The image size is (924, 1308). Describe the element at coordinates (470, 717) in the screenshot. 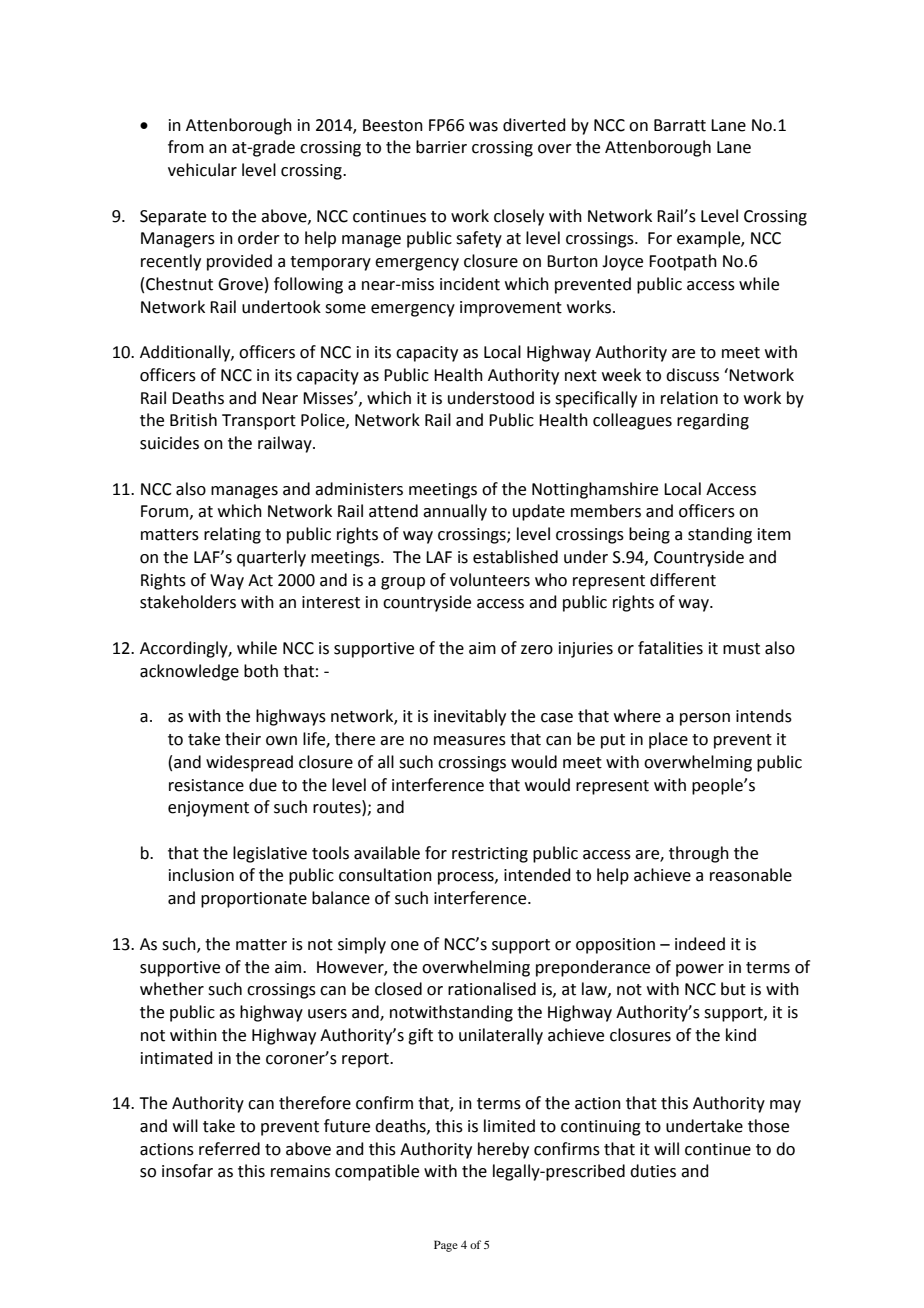

I see `inevitably` at that location.
